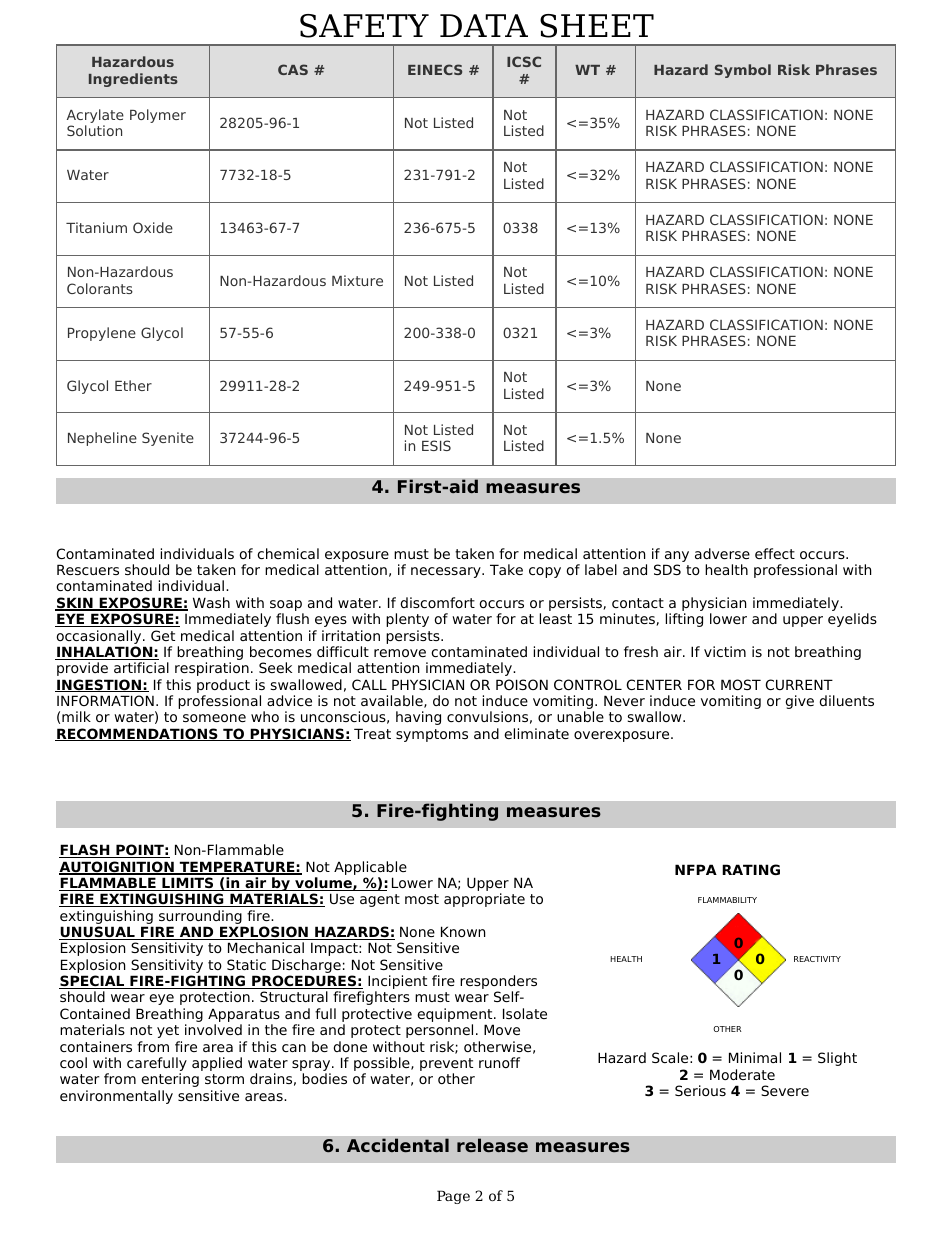 The width and height of the screenshot is (952, 1233). What do you see at coordinates (435, 69) in the screenshot?
I see `EINECS` at bounding box center [435, 69].
